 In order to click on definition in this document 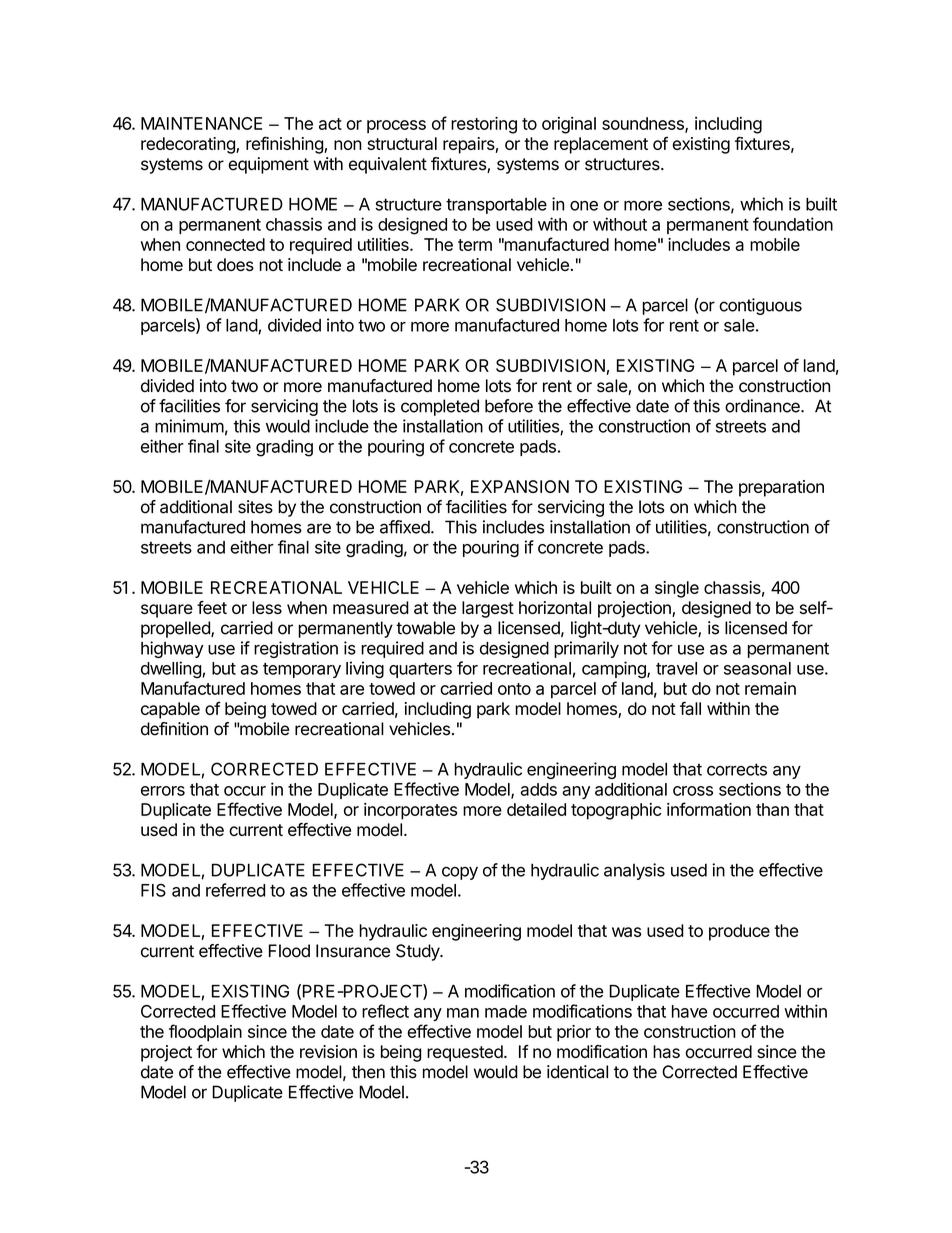, I will do `click(174, 729)`.
